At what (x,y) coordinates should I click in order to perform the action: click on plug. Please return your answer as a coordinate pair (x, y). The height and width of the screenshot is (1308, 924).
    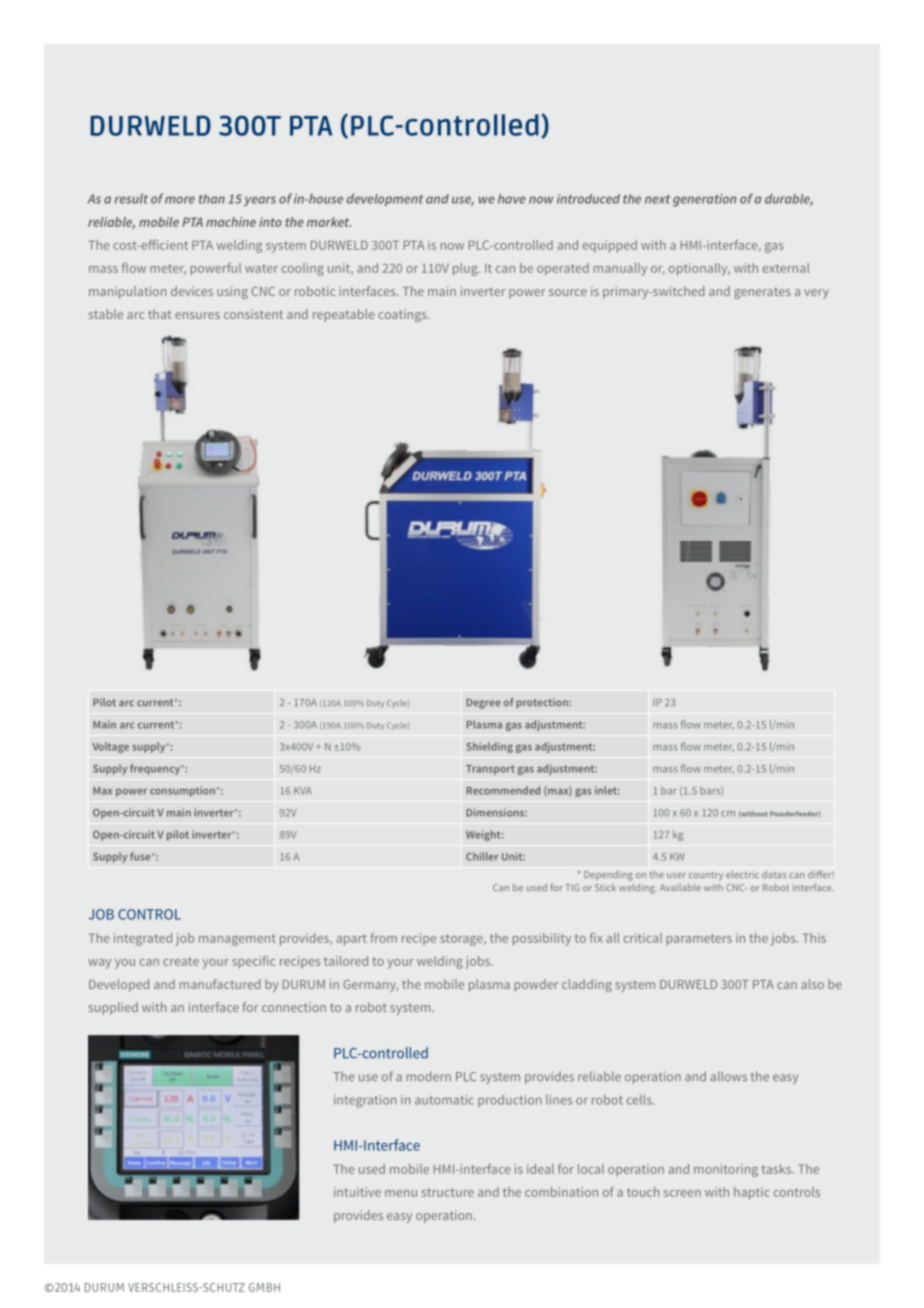
    Looking at the image, I should click on (466, 269).
